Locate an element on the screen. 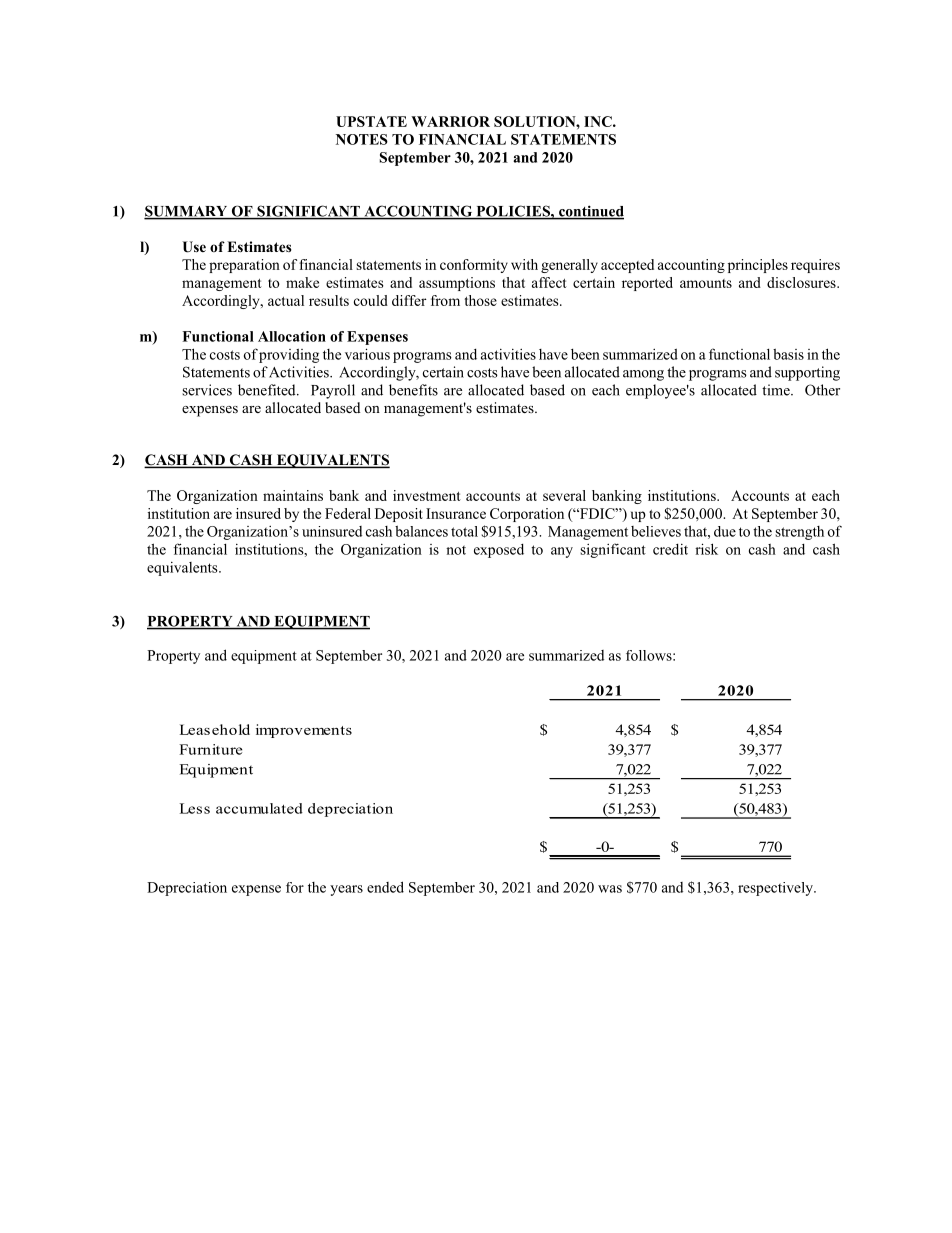 The image size is (952, 1233). was is located at coordinates (610, 889).
